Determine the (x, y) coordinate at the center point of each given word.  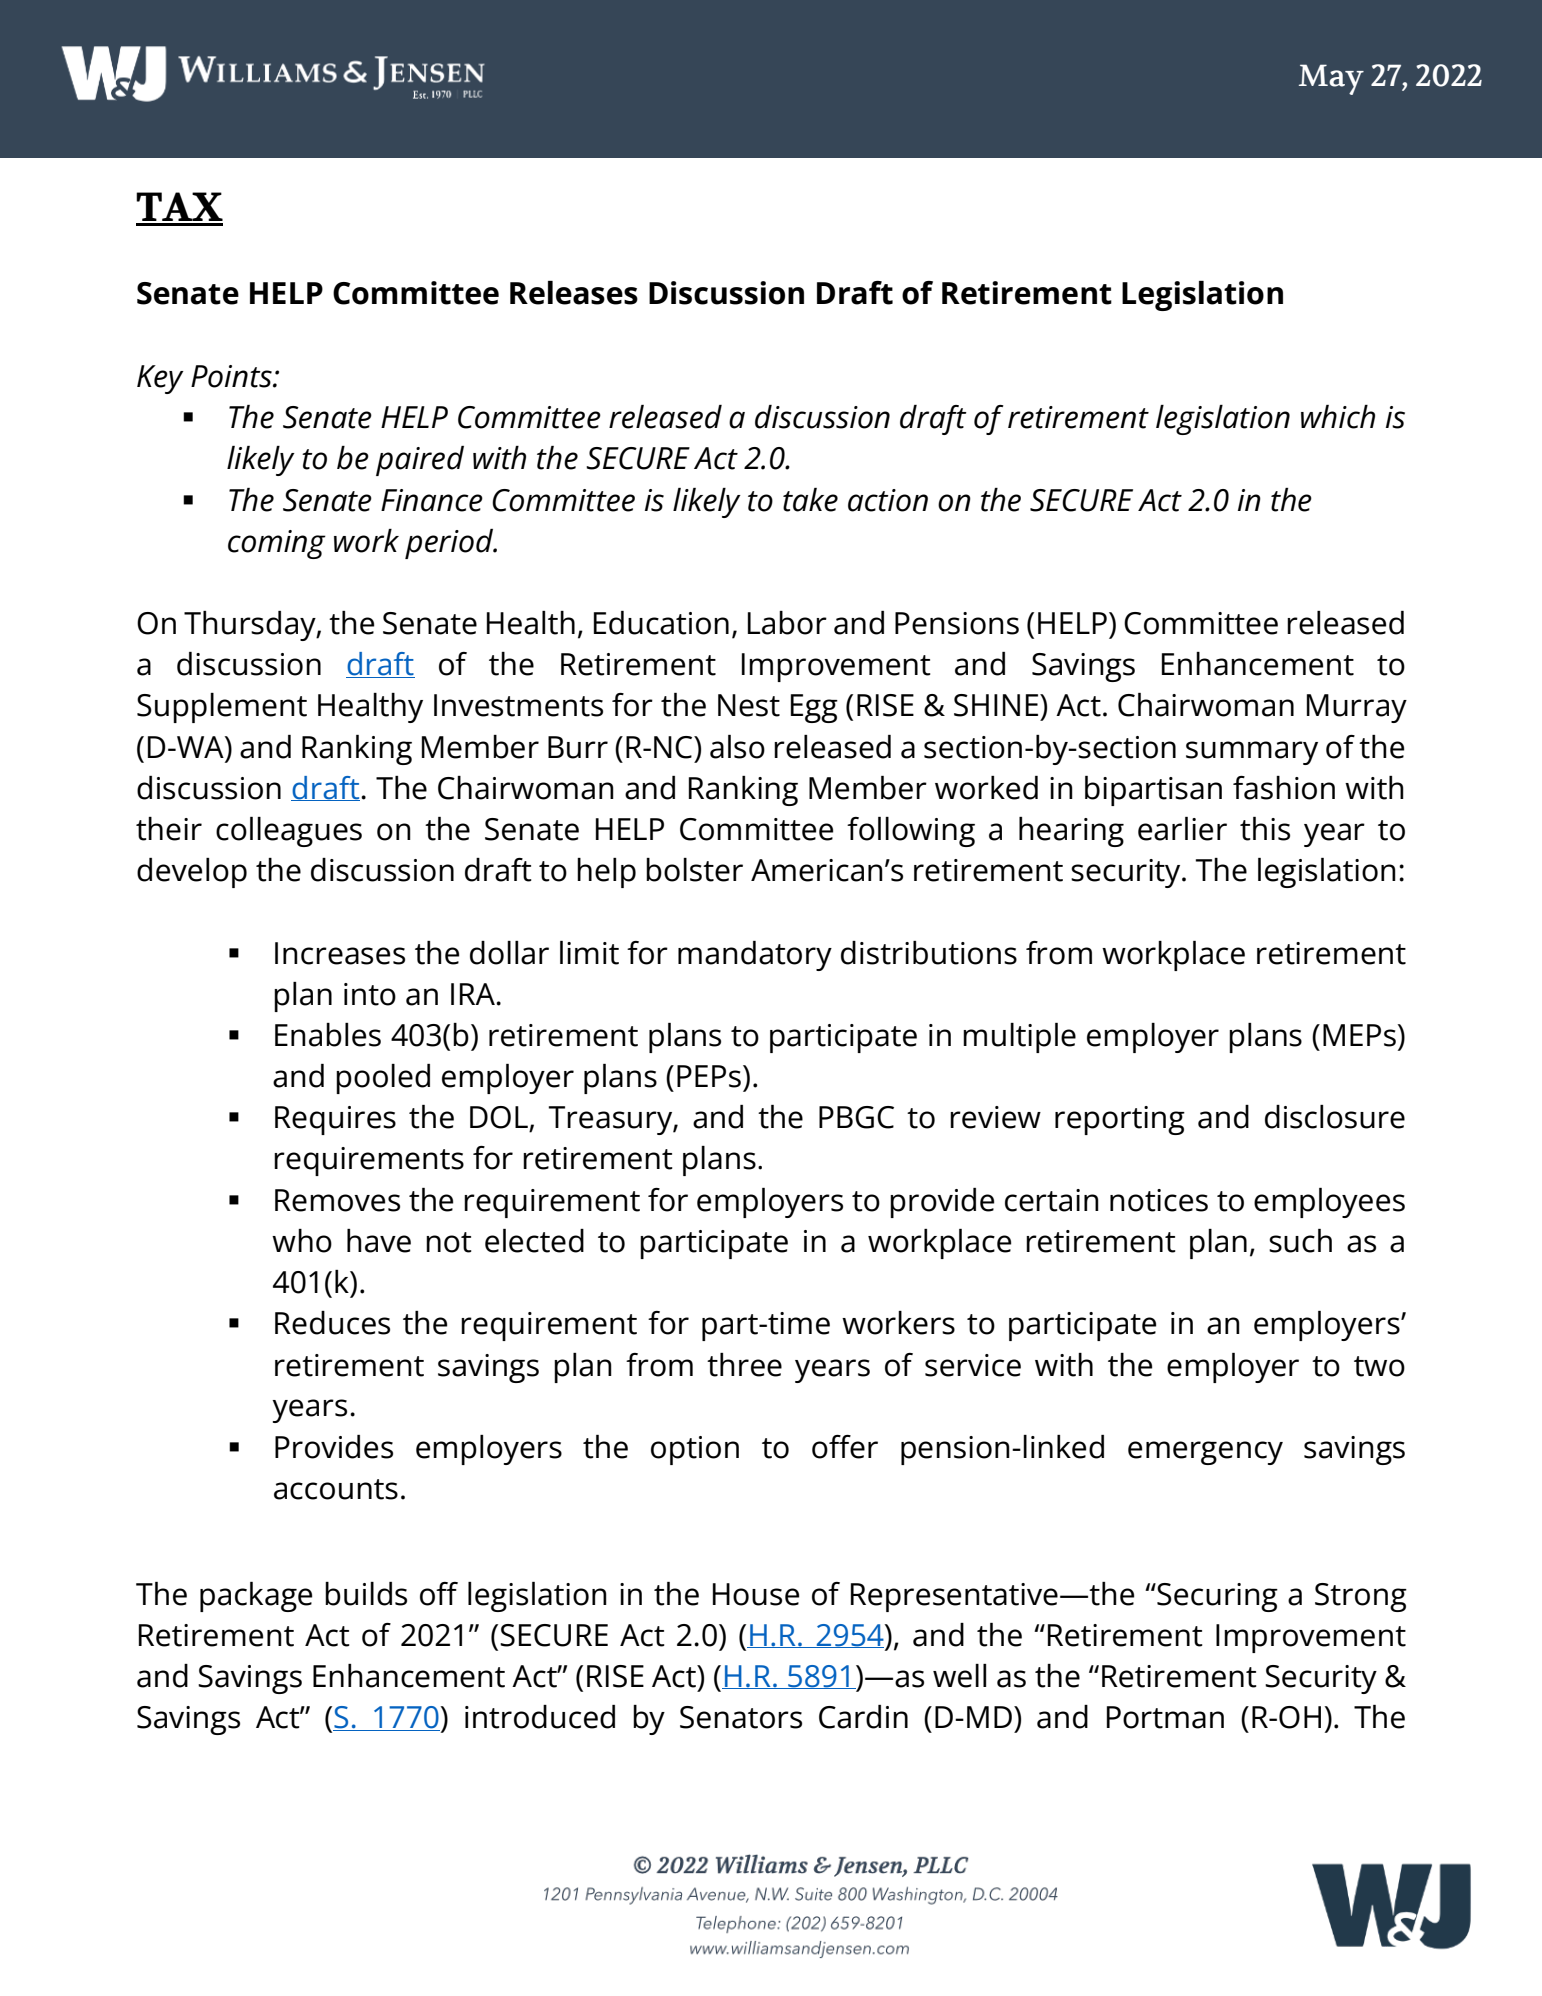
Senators (741, 1717)
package (256, 1597)
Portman (1165, 1717)
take (810, 500)
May (1331, 79)
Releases (574, 293)
